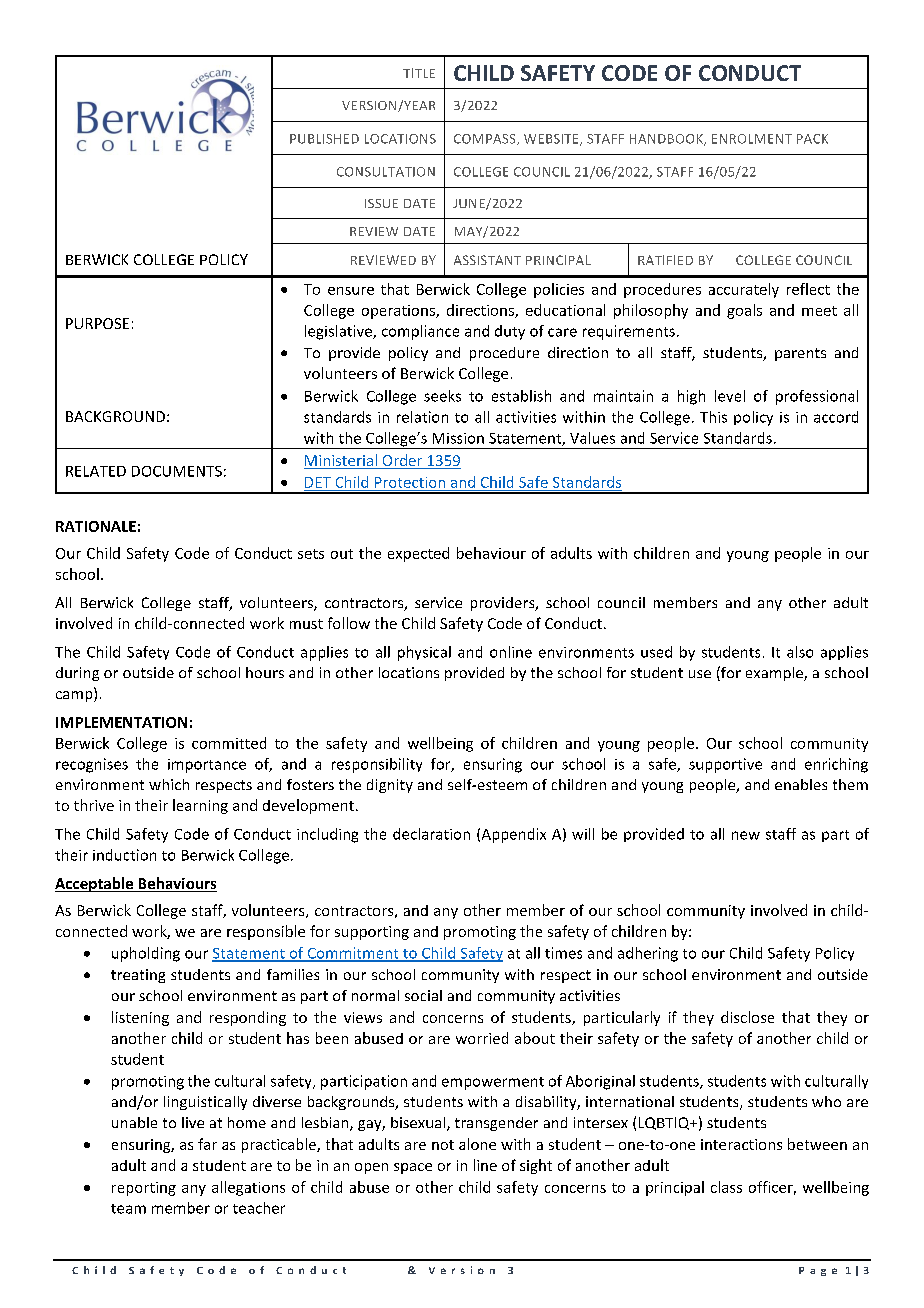 The height and width of the document is (1308, 924). What do you see at coordinates (726, 1187) in the document?
I see `class` at bounding box center [726, 1187].
